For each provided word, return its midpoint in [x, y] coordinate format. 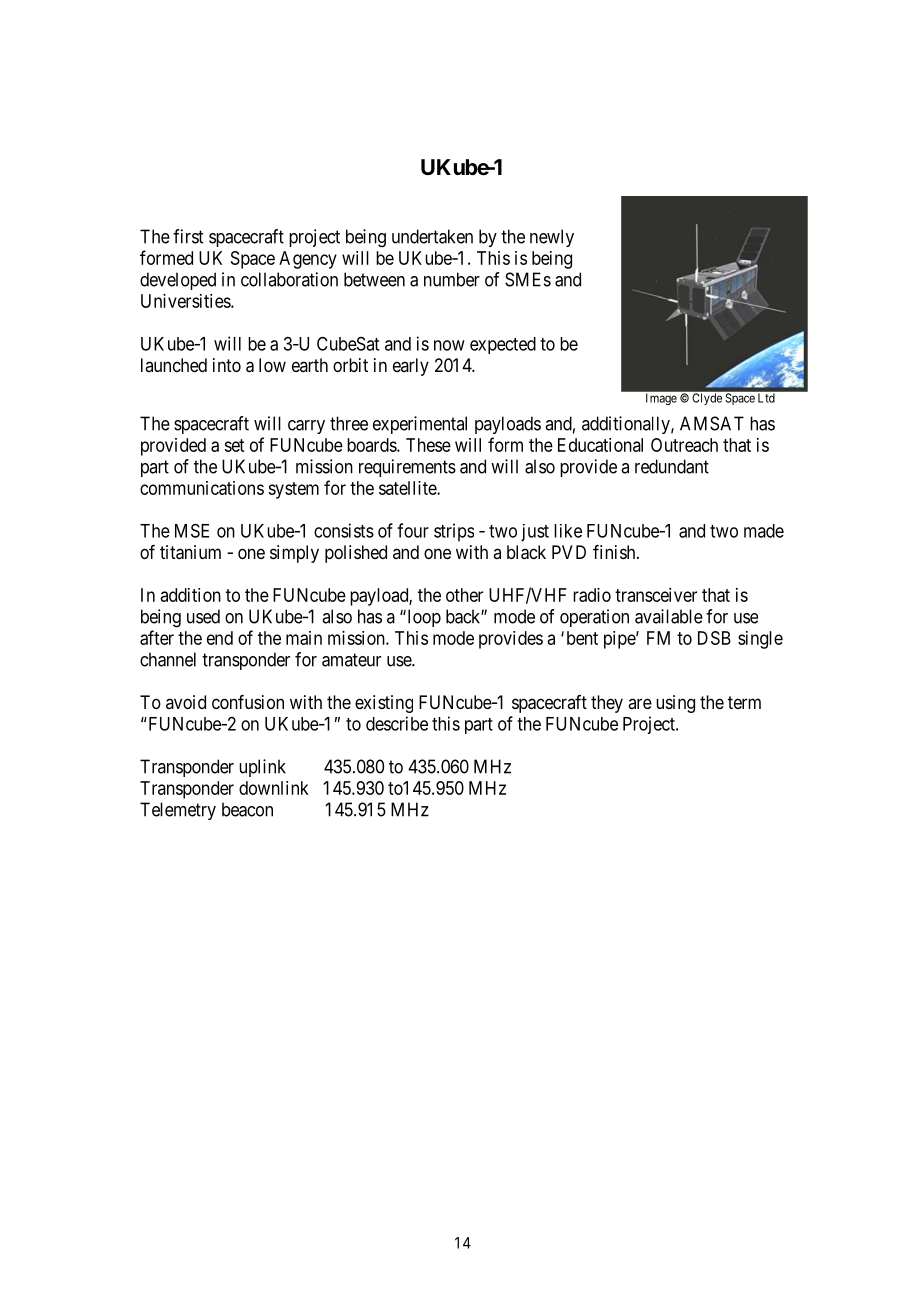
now [449, 345]
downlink [274, 788]
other [464, 595]
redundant [672, 466]
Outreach [684, 445]
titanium [190, 552]
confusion [248, 702]
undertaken [432, 236]
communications [202, 488]
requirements [407, 468]
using [675, 704]
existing [384, 704]
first [188, 236]
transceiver [656, 595]
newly [552, 238]
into [227, 365]
